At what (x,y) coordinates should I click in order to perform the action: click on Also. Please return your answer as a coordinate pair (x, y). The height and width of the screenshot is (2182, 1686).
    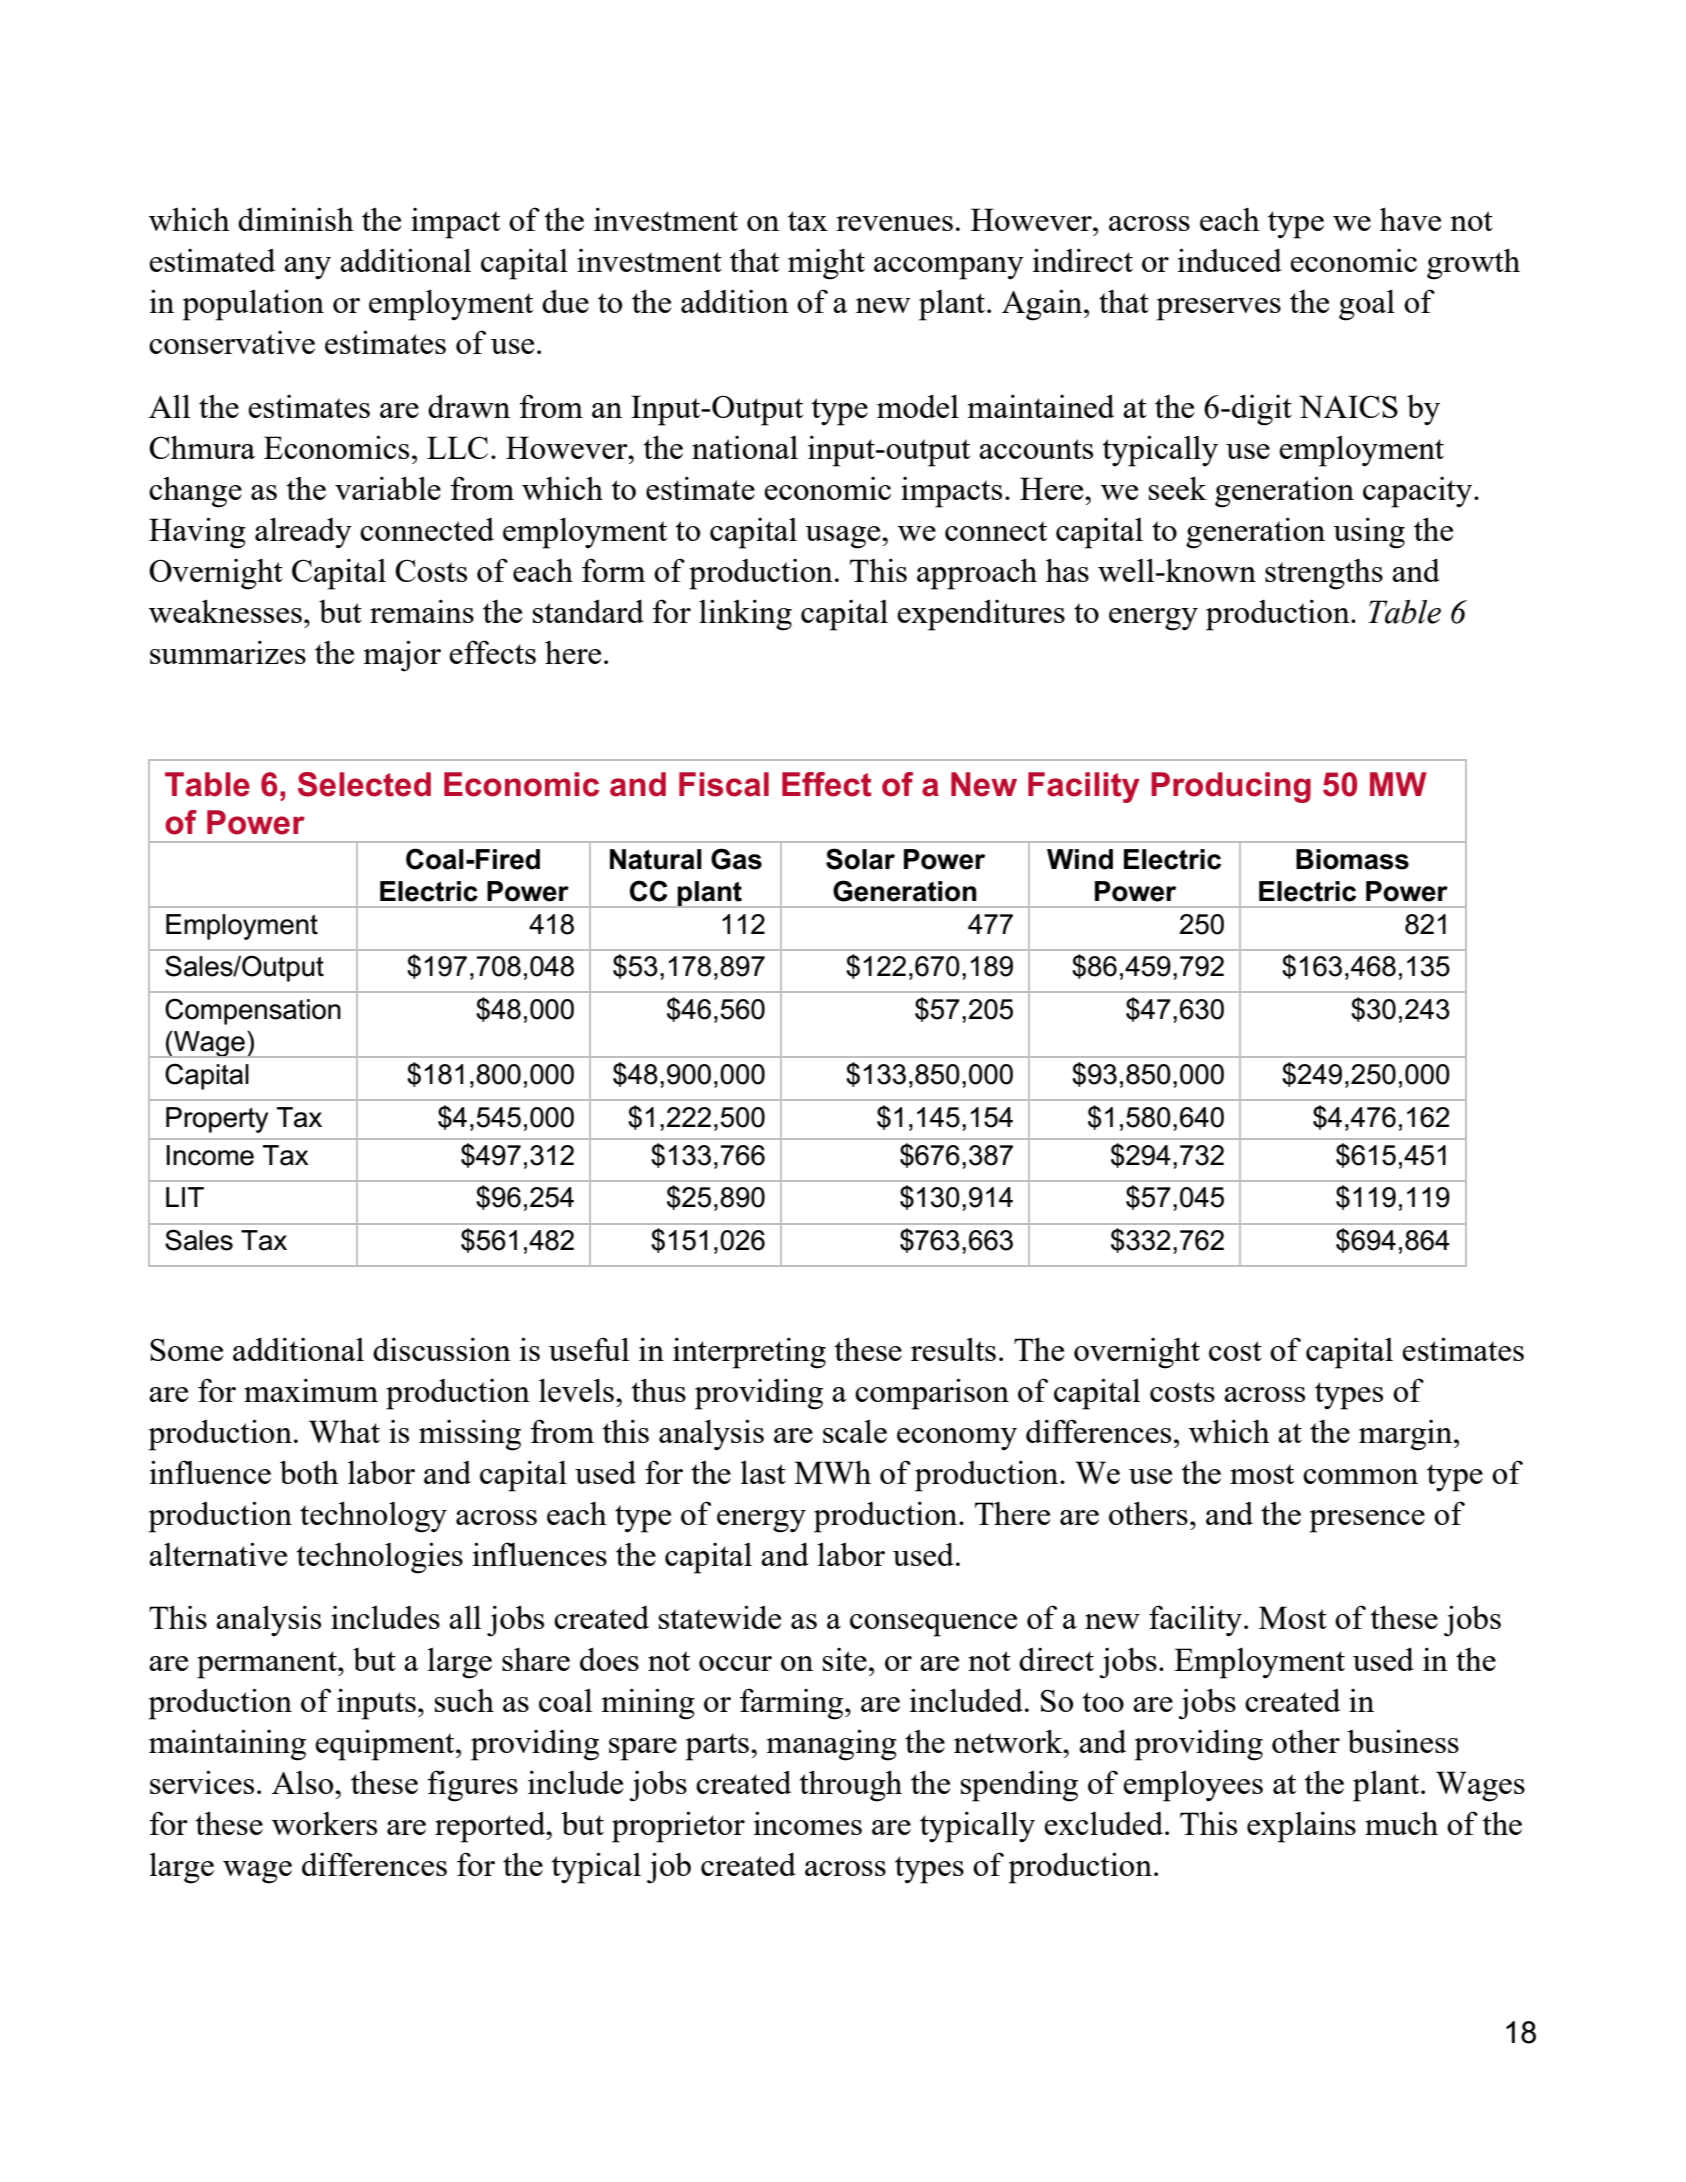
    Looking at the image, I should click on (304, 1782).
